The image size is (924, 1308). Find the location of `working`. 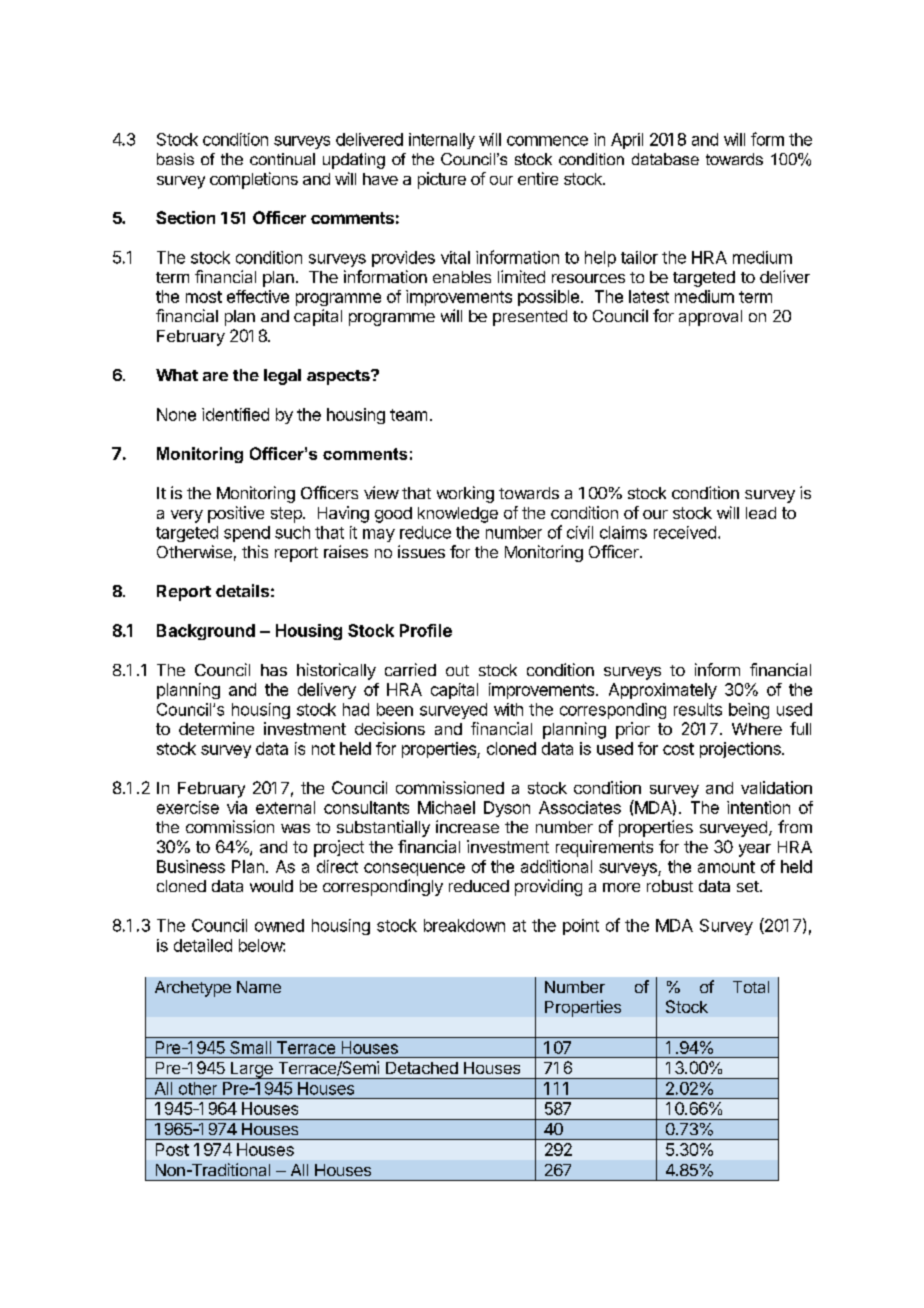

working is located at coordinates (465, 494).
